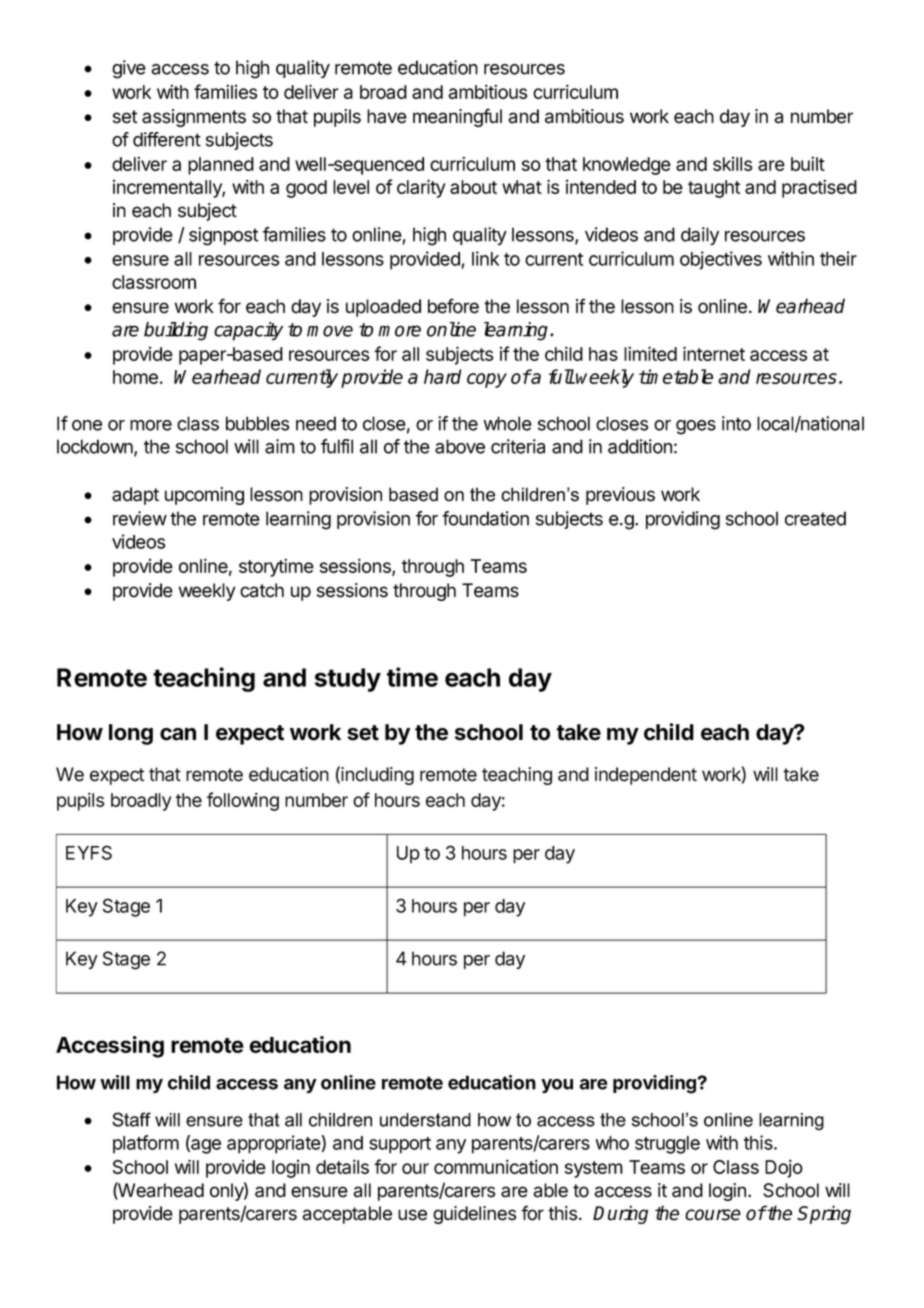 This screenshot has height=1308, width=924. What do you see at coordinates (714, 353) in the screenshot?
I see `internet` at bounding box center [714, 353].
